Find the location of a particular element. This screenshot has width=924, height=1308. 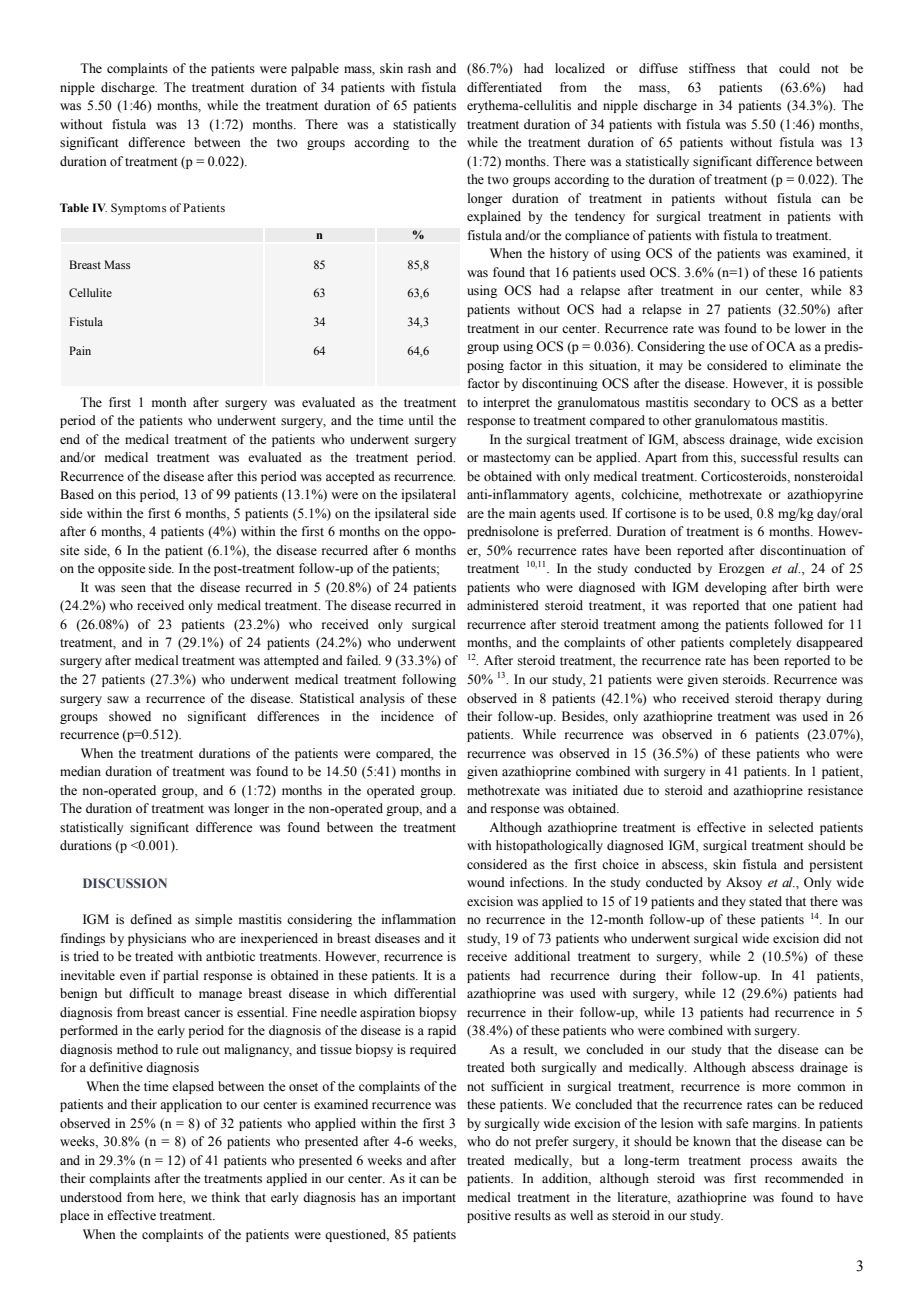

Pain is located at coordinates (80, 350).
